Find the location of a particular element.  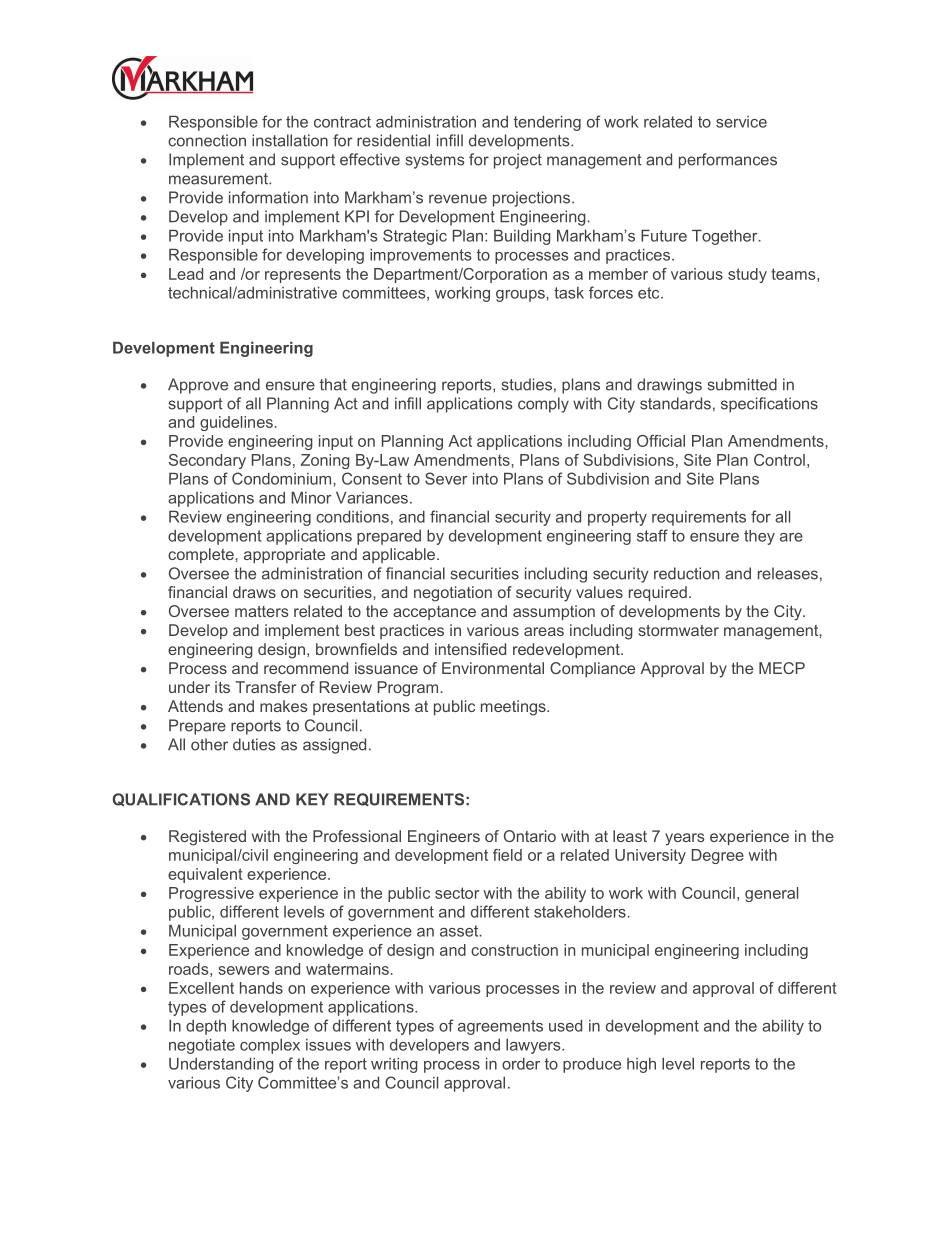

duties is located at coordinates (254, 744).
